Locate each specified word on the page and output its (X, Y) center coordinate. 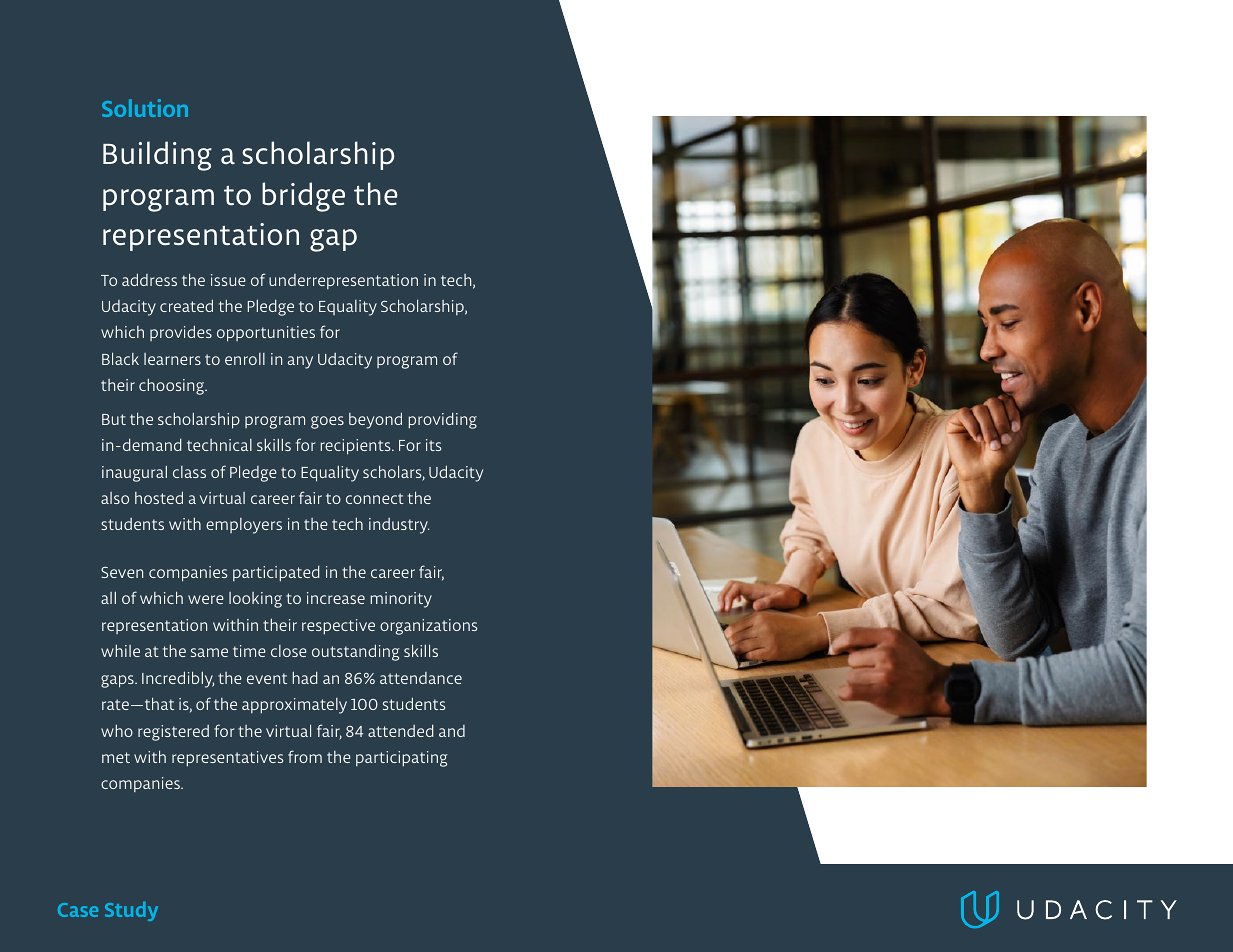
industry (399, 526)
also (115, 498)
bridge (303, 197)
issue (228, 280)
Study (131, 911)
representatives (227, 759)
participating (401, 759)
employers (244, 526)
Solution (145, 108)
